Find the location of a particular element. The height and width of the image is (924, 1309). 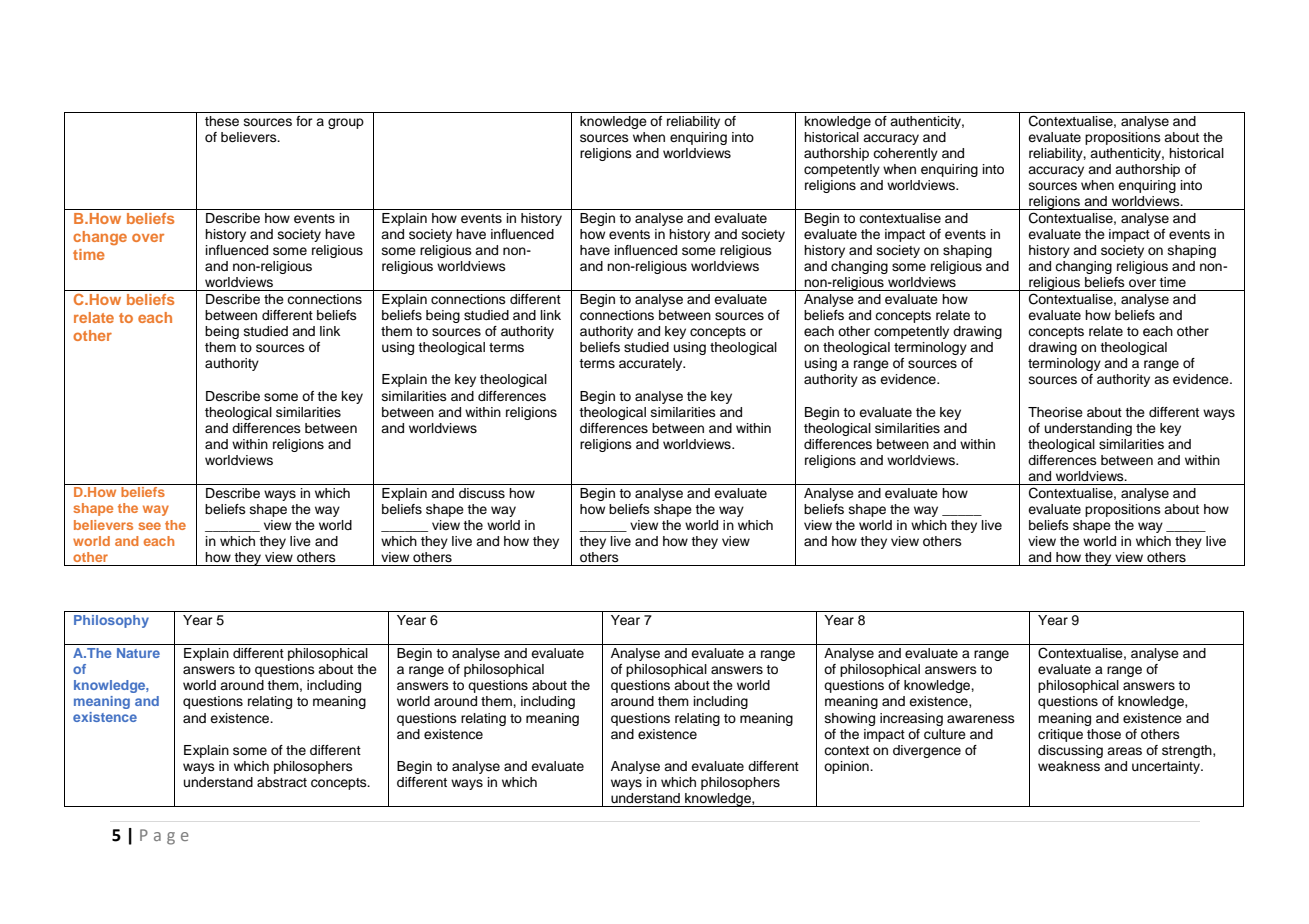

abstract is located at coordinates (282, 782).
